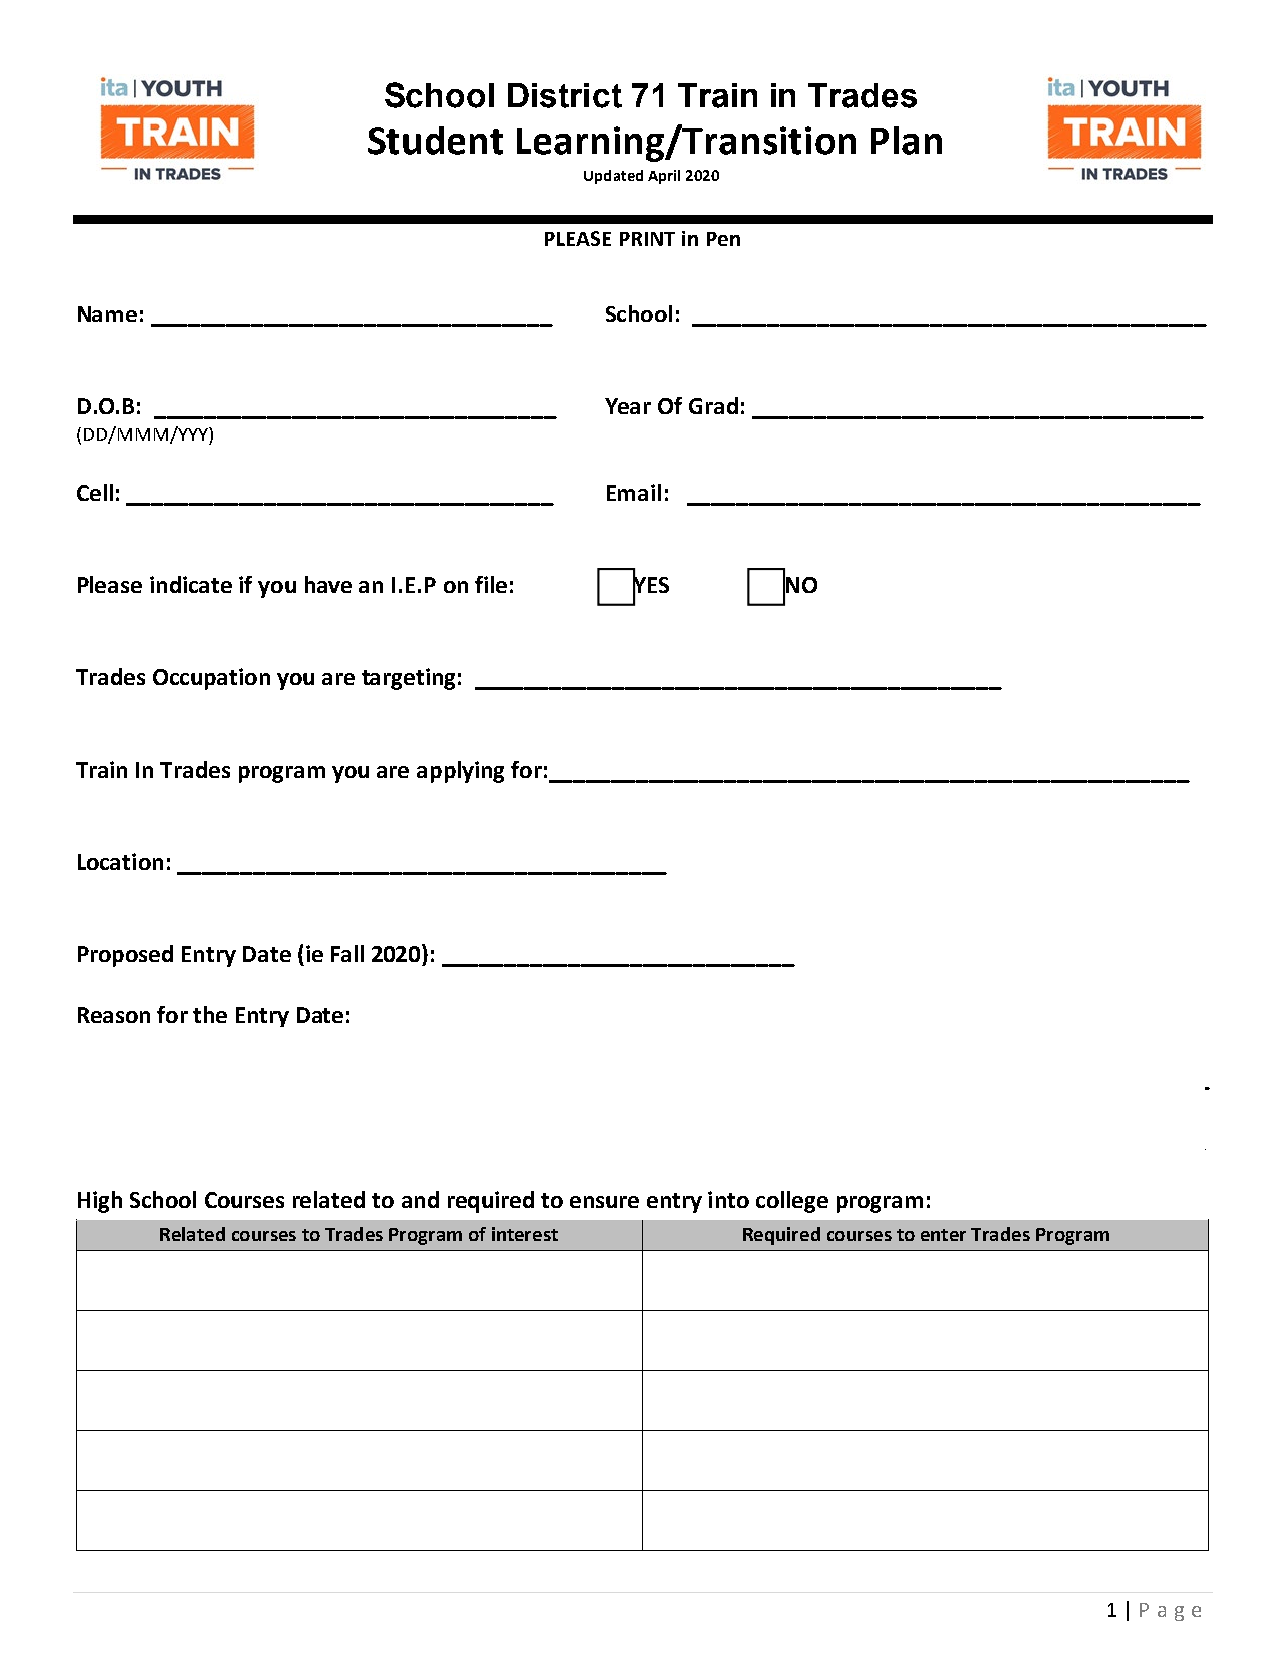  I want to click on Occupation, so click(211, 679).
